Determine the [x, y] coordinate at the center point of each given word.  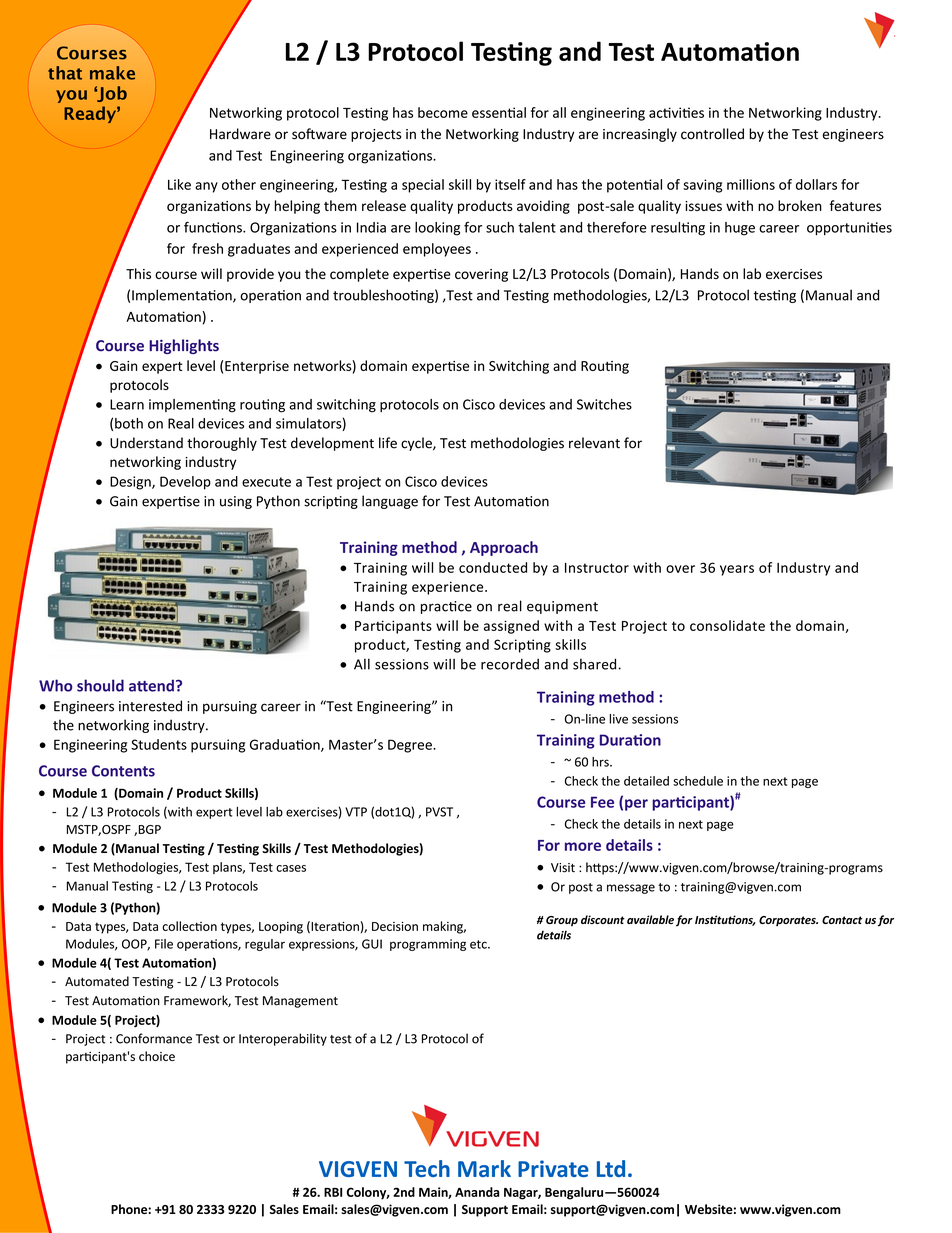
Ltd [611, 1168]
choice [157, 1056]
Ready [91, 114]
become [443, 112]
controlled [712, 134]
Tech [427, 1168]
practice [446, 607]
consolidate [727, 625]
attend [151, 685]
